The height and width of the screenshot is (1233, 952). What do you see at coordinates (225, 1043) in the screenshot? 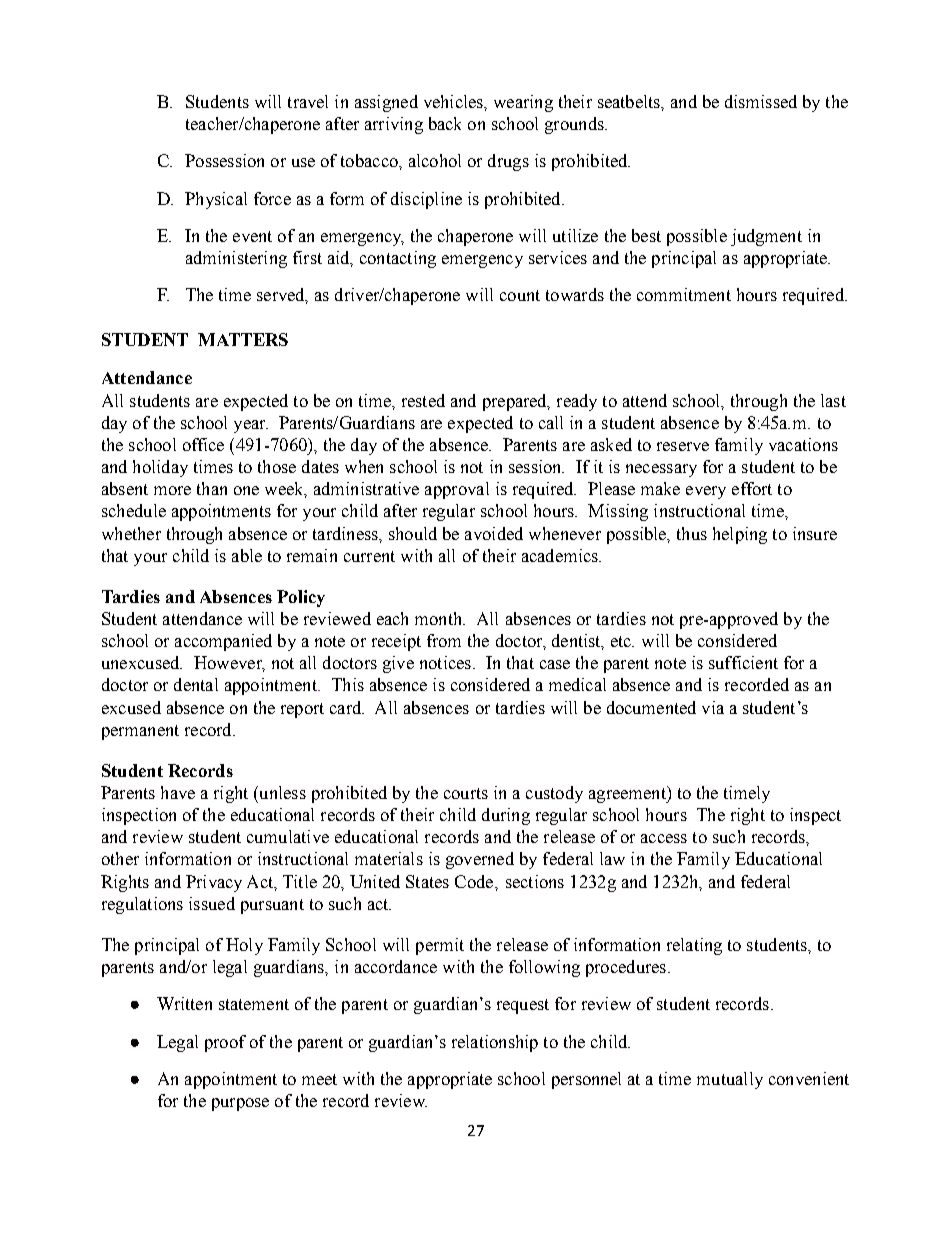
I see `proof` at bounding box center [225, 1043].
